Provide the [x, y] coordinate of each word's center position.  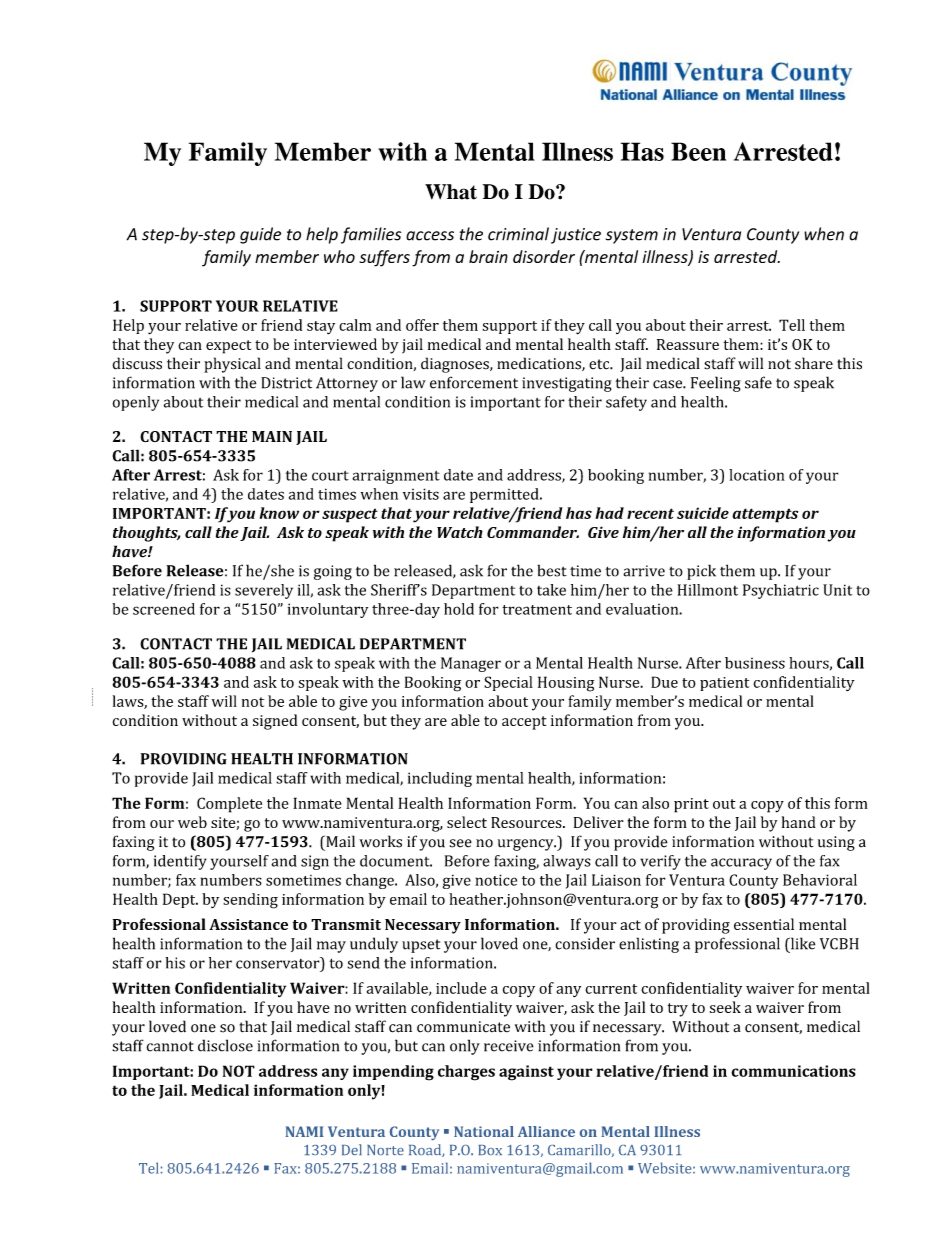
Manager [471, 664]
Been [698, 151]
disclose [225, 1045]
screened [164, 609]
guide [260, 235]
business [755, 663]
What [451, 192]
